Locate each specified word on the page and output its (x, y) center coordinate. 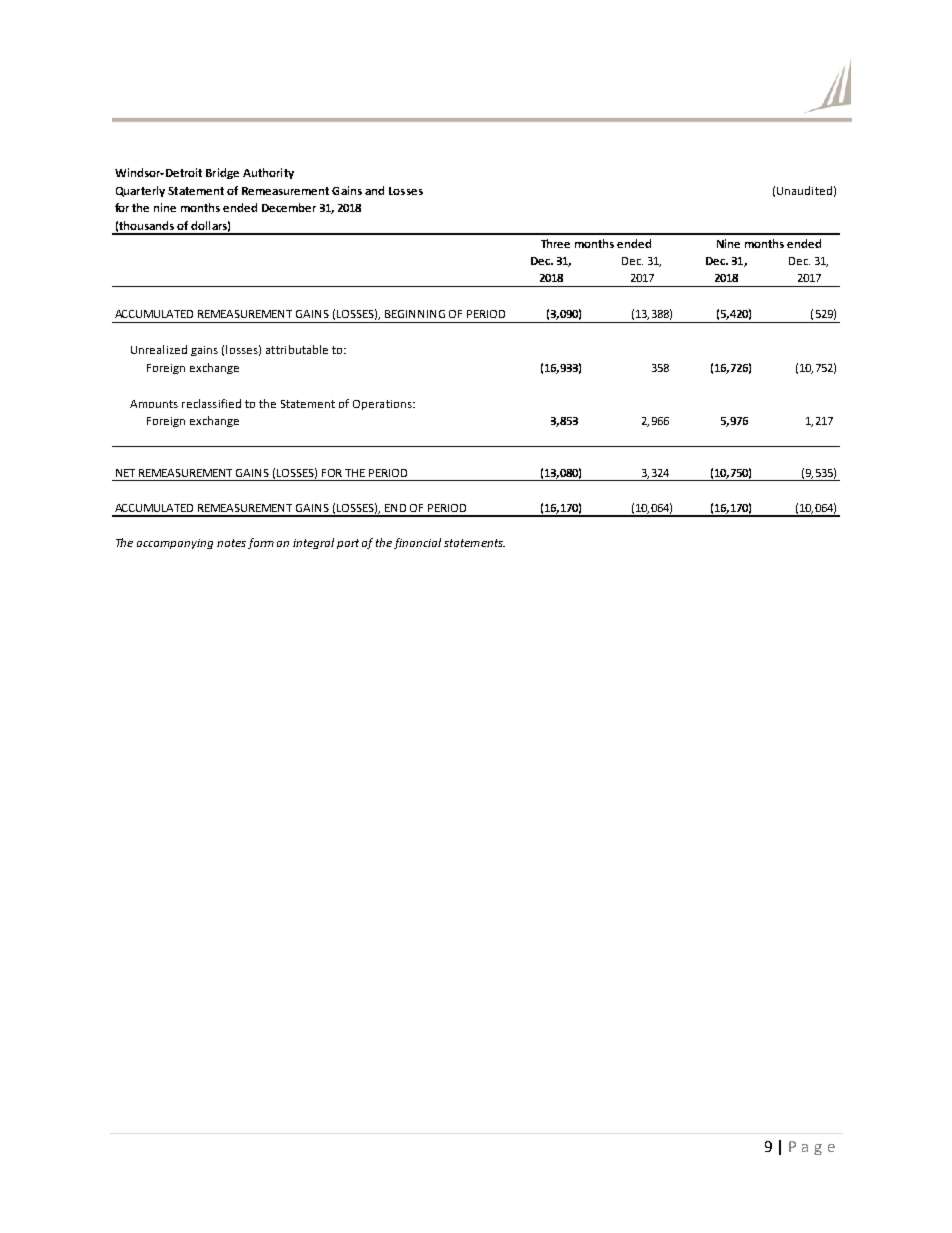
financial (417, 543)
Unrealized (159, 349)
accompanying (175, 544)
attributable (297, 349)
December (289, 207)
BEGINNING (415, 314)
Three (555, 243)
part (348, 544)
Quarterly (140, 191)
